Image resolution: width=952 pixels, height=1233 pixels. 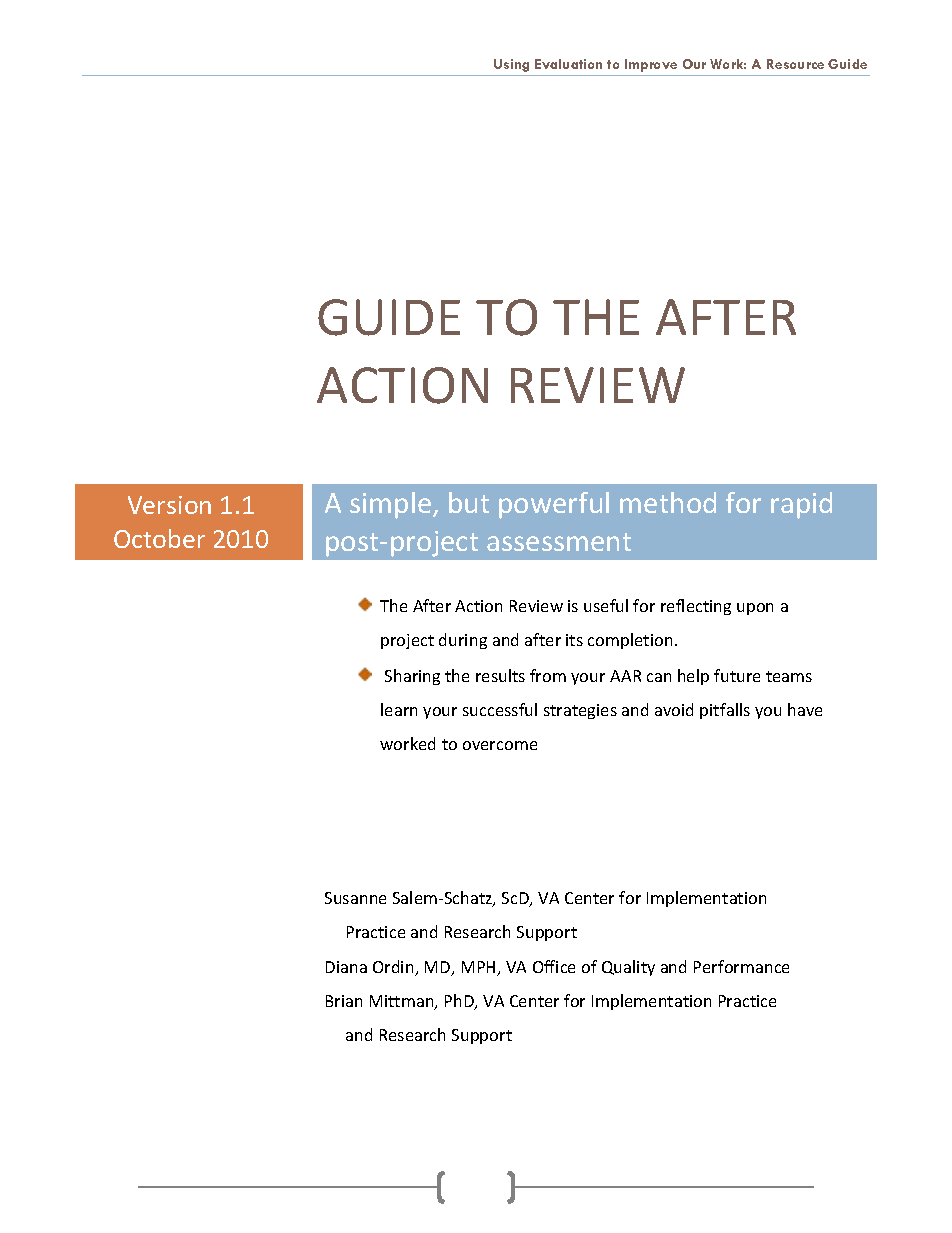 I want to click on Resource, so click(x=795, y=64).
